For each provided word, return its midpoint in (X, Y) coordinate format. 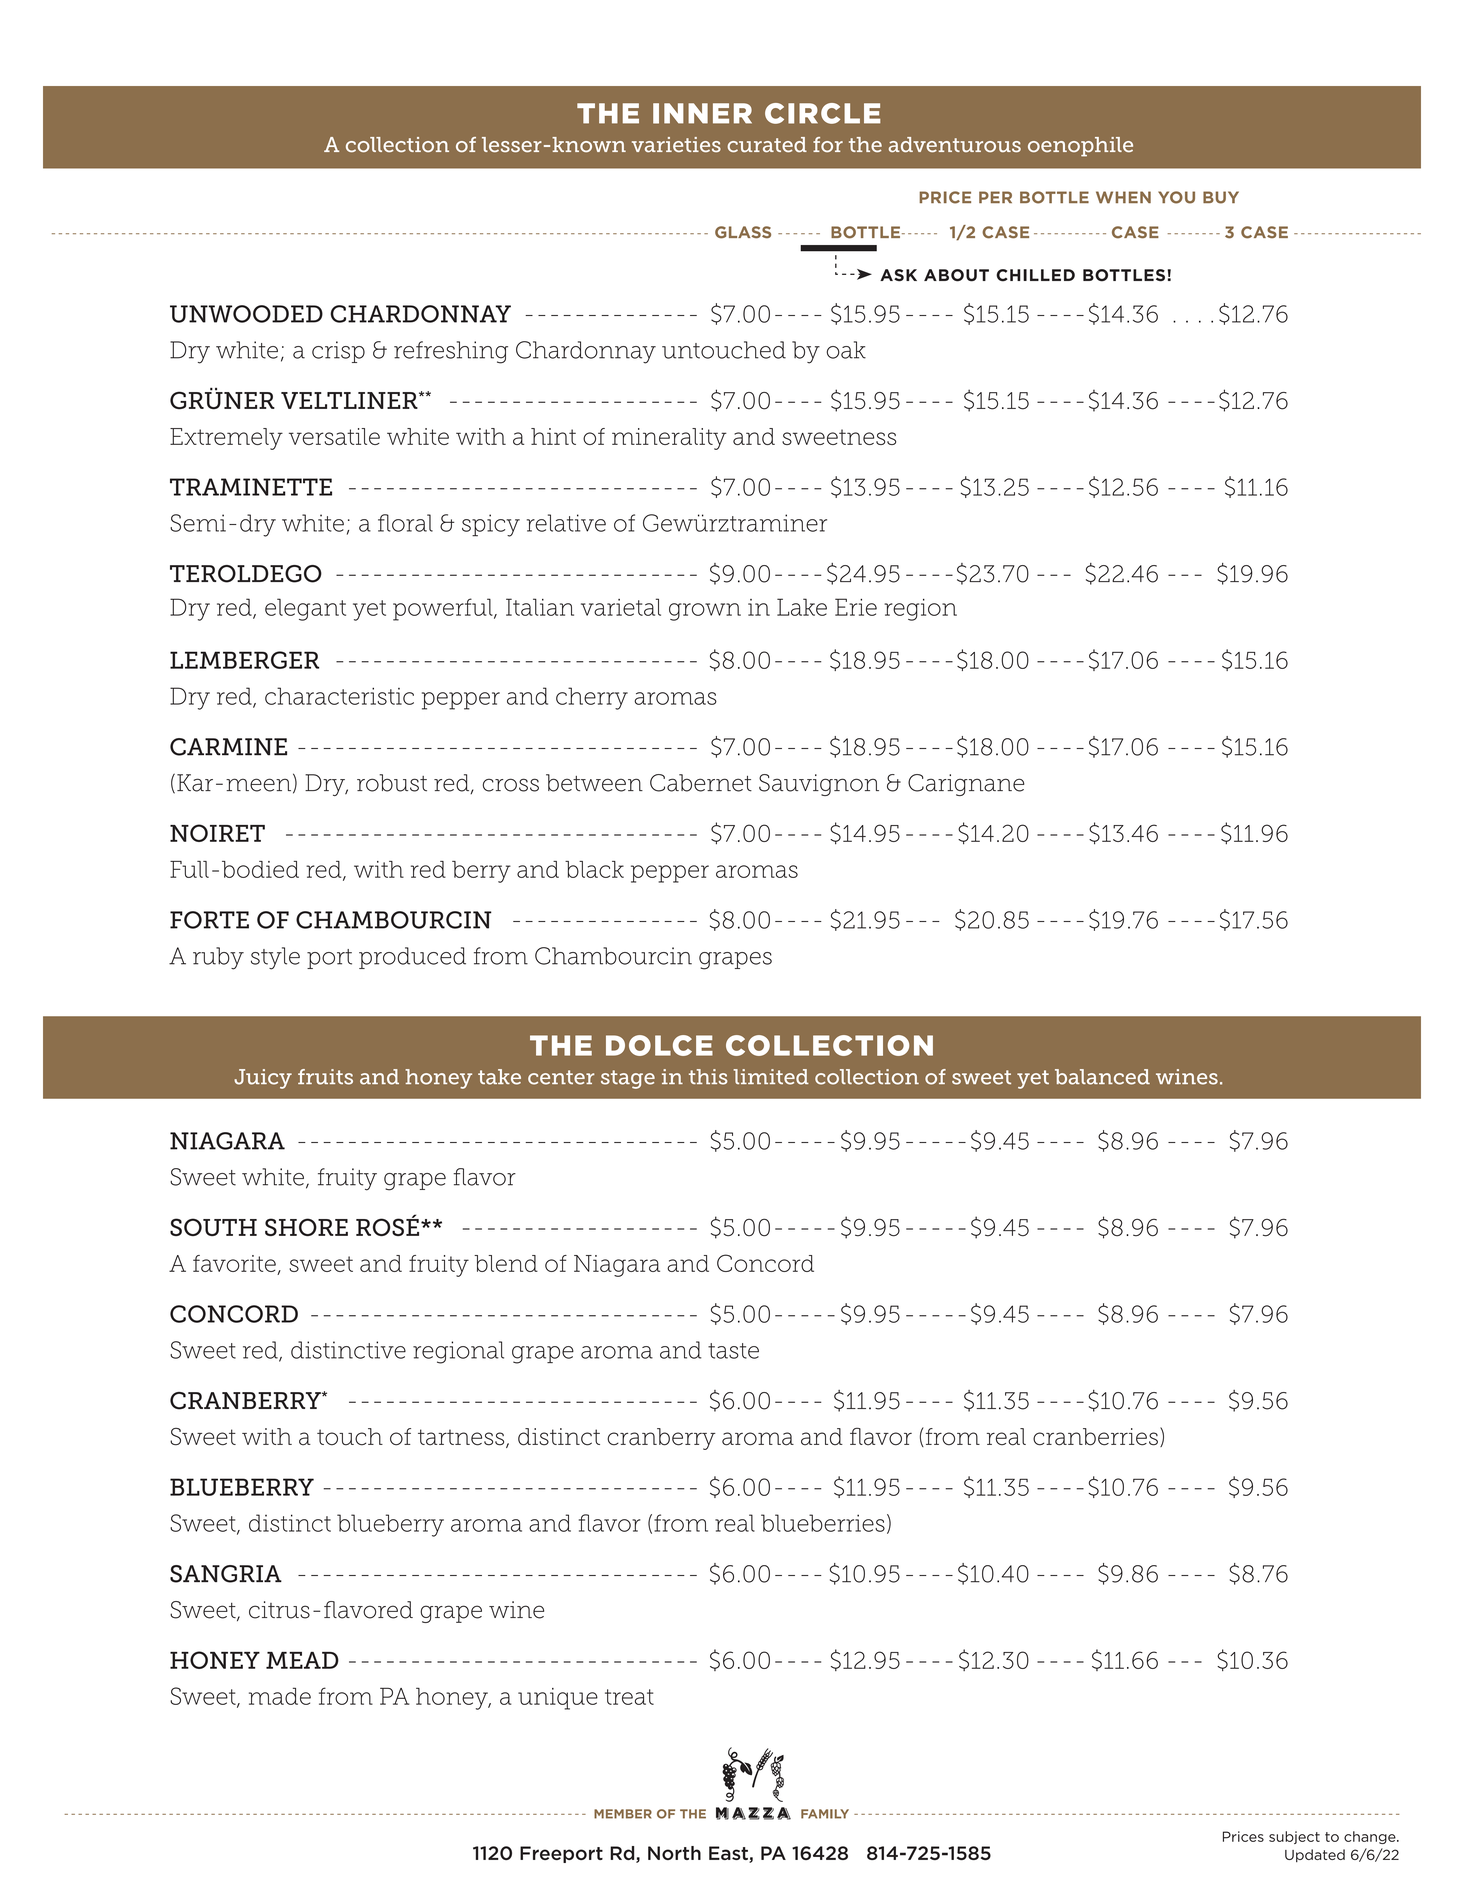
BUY (1221, 197)
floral (405, 523)
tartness (462, 1438)
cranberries (1095, 1437)
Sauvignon (819, 785)
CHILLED (1035, 275)
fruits (325, 1077)
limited (771, 1077)
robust (392, 783)
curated (767, 144)
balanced (1102, 1077)
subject (1294, 1837)
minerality (669, 439)
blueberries (823, 1523)
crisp (338, 352)
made (280, 1696)
